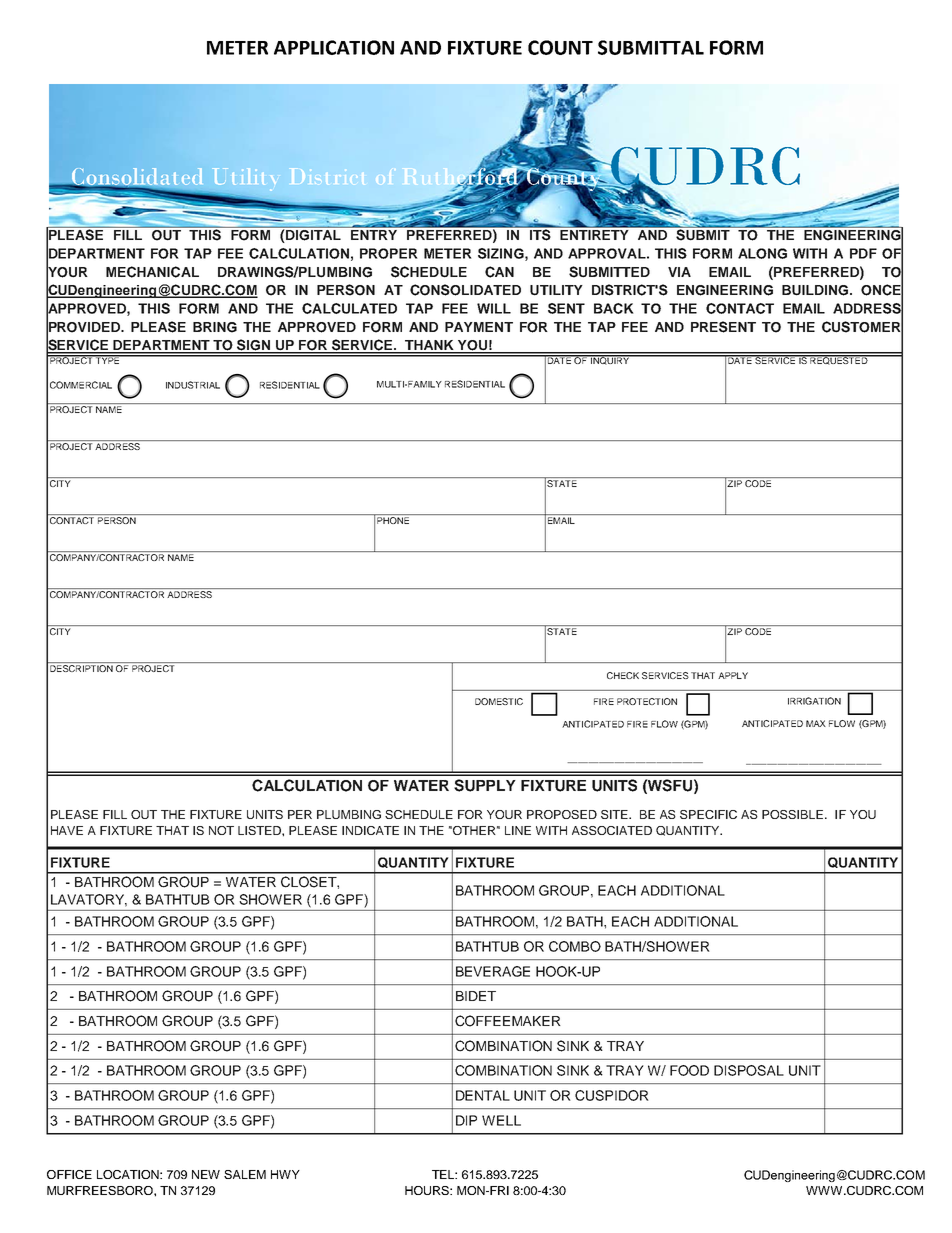 The width and height of the screenshot is (952, 1233). I want to click on APPLICATION, so click(334, 47).
